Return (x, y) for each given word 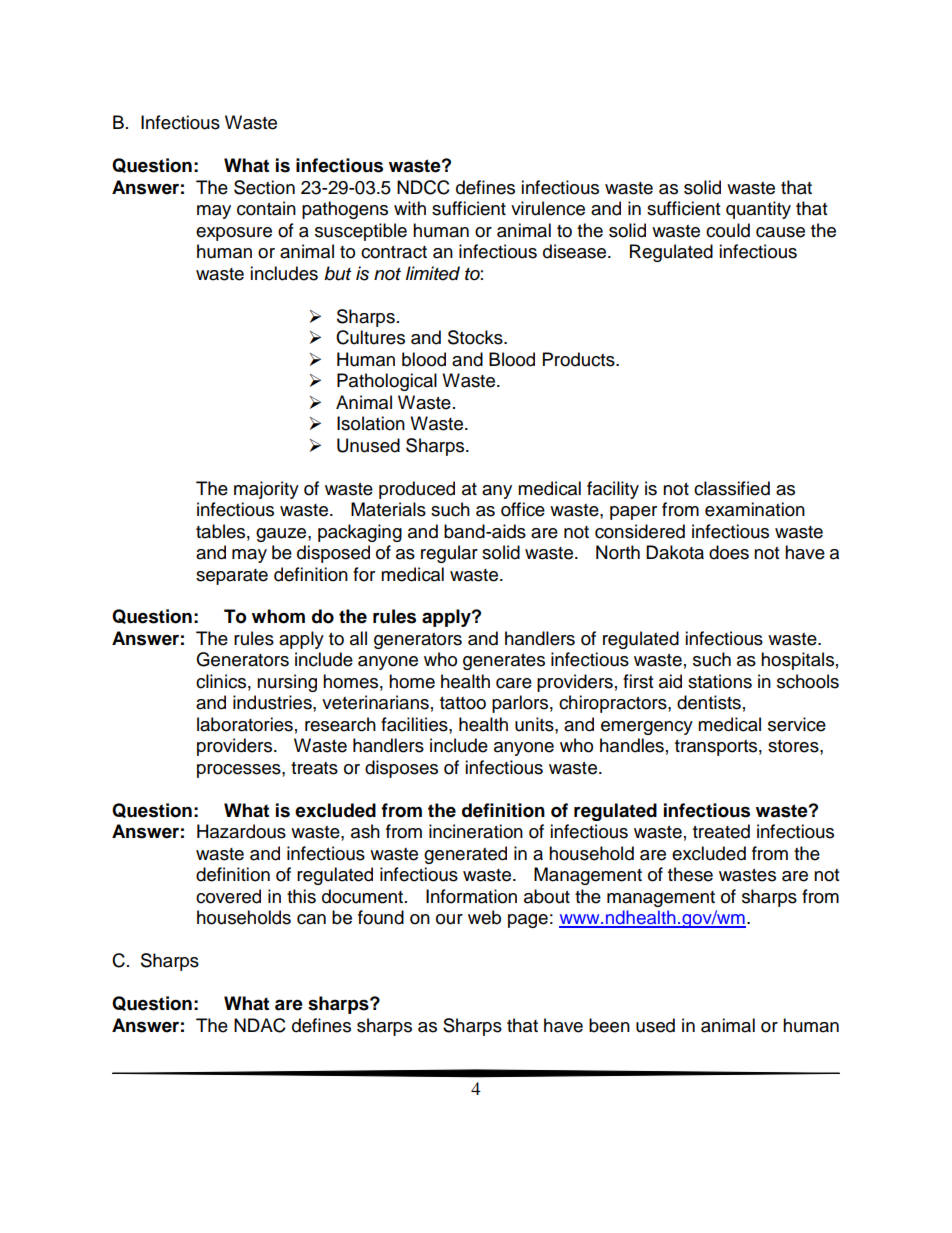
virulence (548, 208)
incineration (476, 831)
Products (580, 359)
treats (314, 768)
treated (721, 831)
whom (278, 616)
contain (266, 208)
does (729, 552)
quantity (758, 210)
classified (732, 488)
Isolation (371, 423)
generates (504, 662)
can (311, 919)
